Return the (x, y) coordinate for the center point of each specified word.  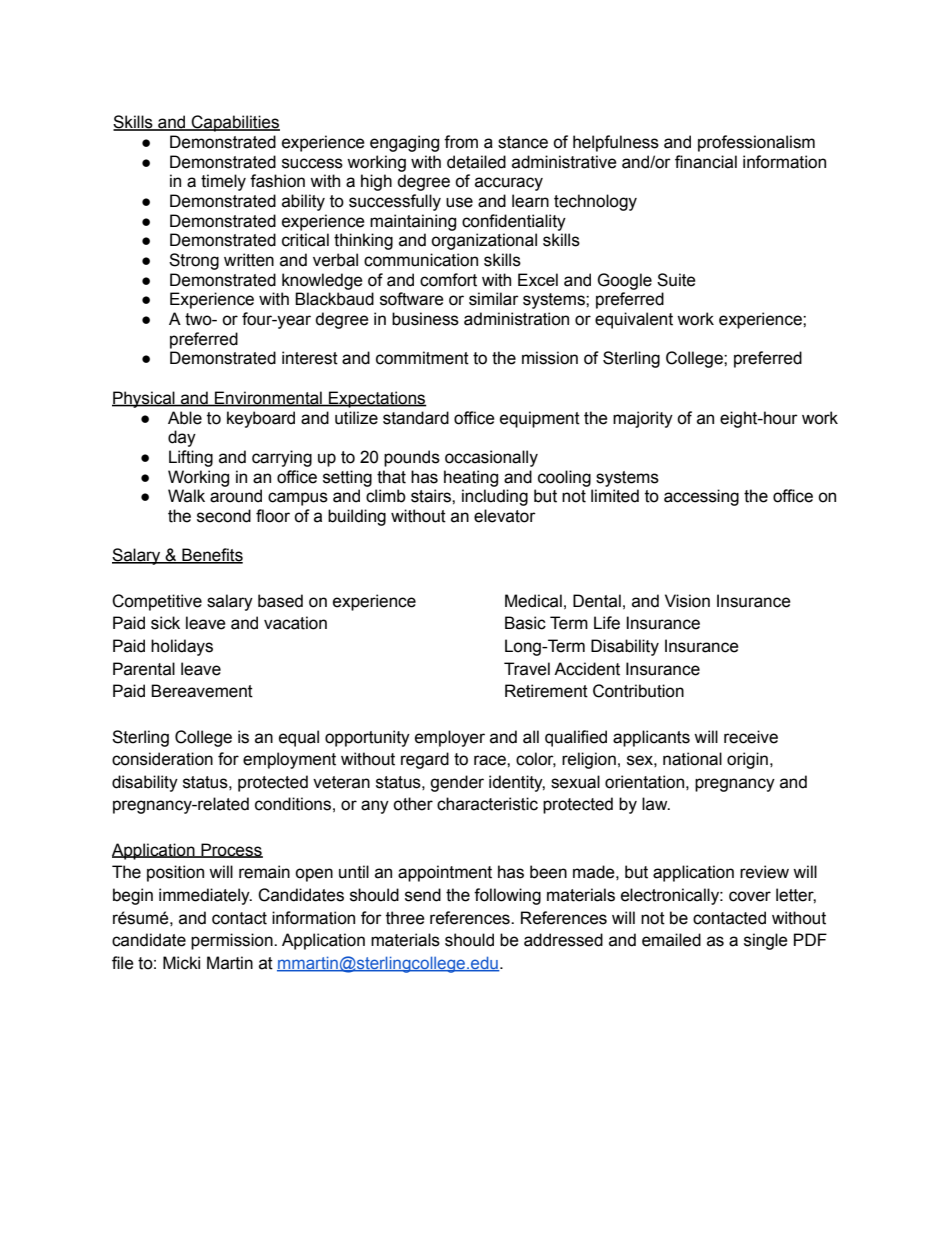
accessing (701, 497)
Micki (181, 963)
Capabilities (235, 123)
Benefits (211, 556)
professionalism (756, 143)
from (461, 142)
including (495, 497)
